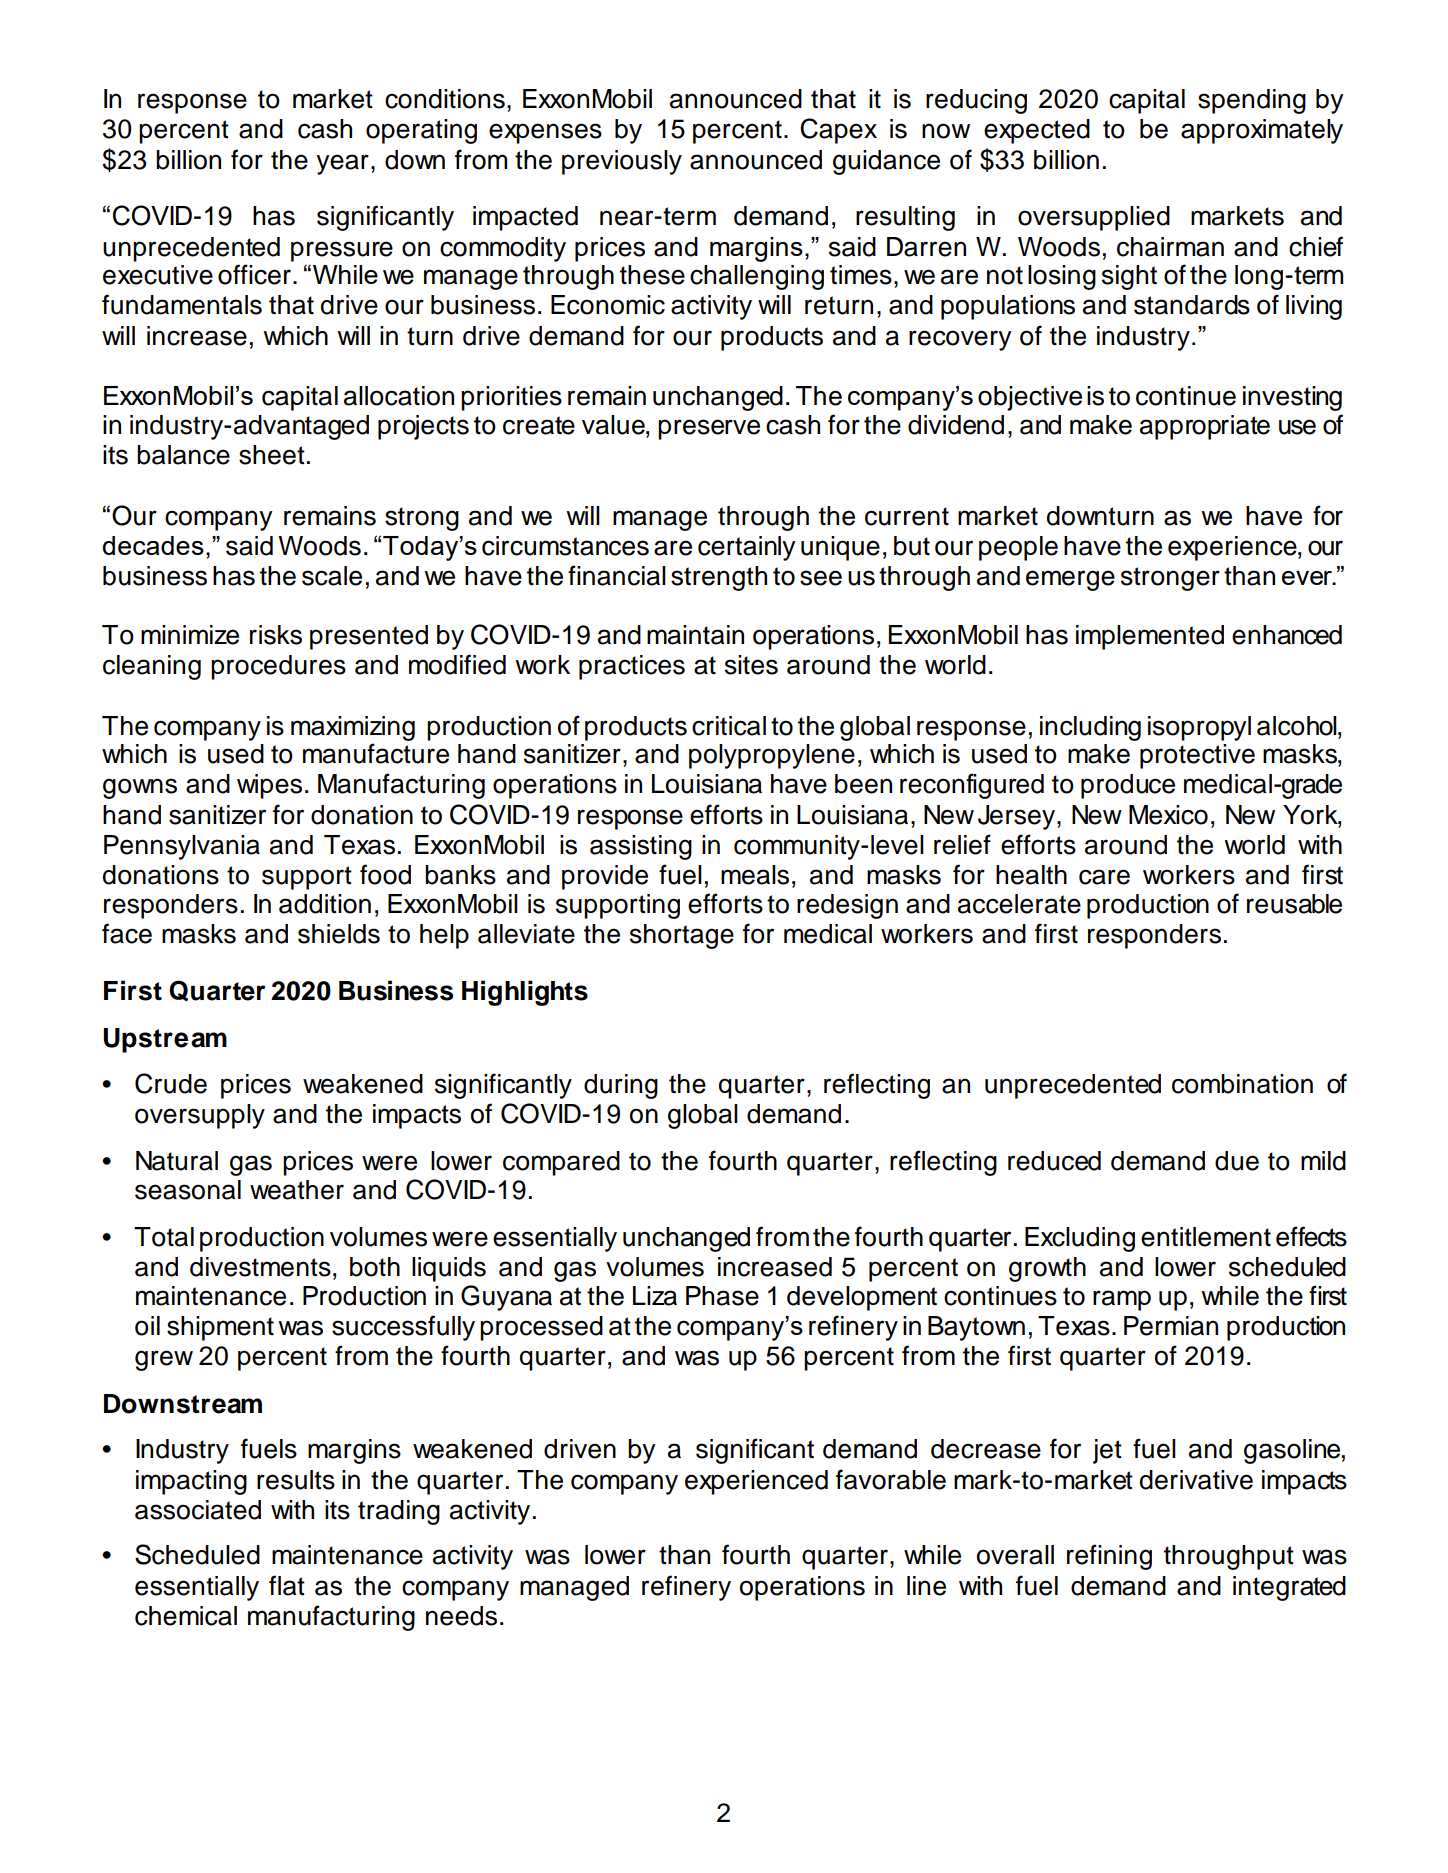  Describe the element at coordinates (287, 1585) in the document. I see `flat` at that location.
